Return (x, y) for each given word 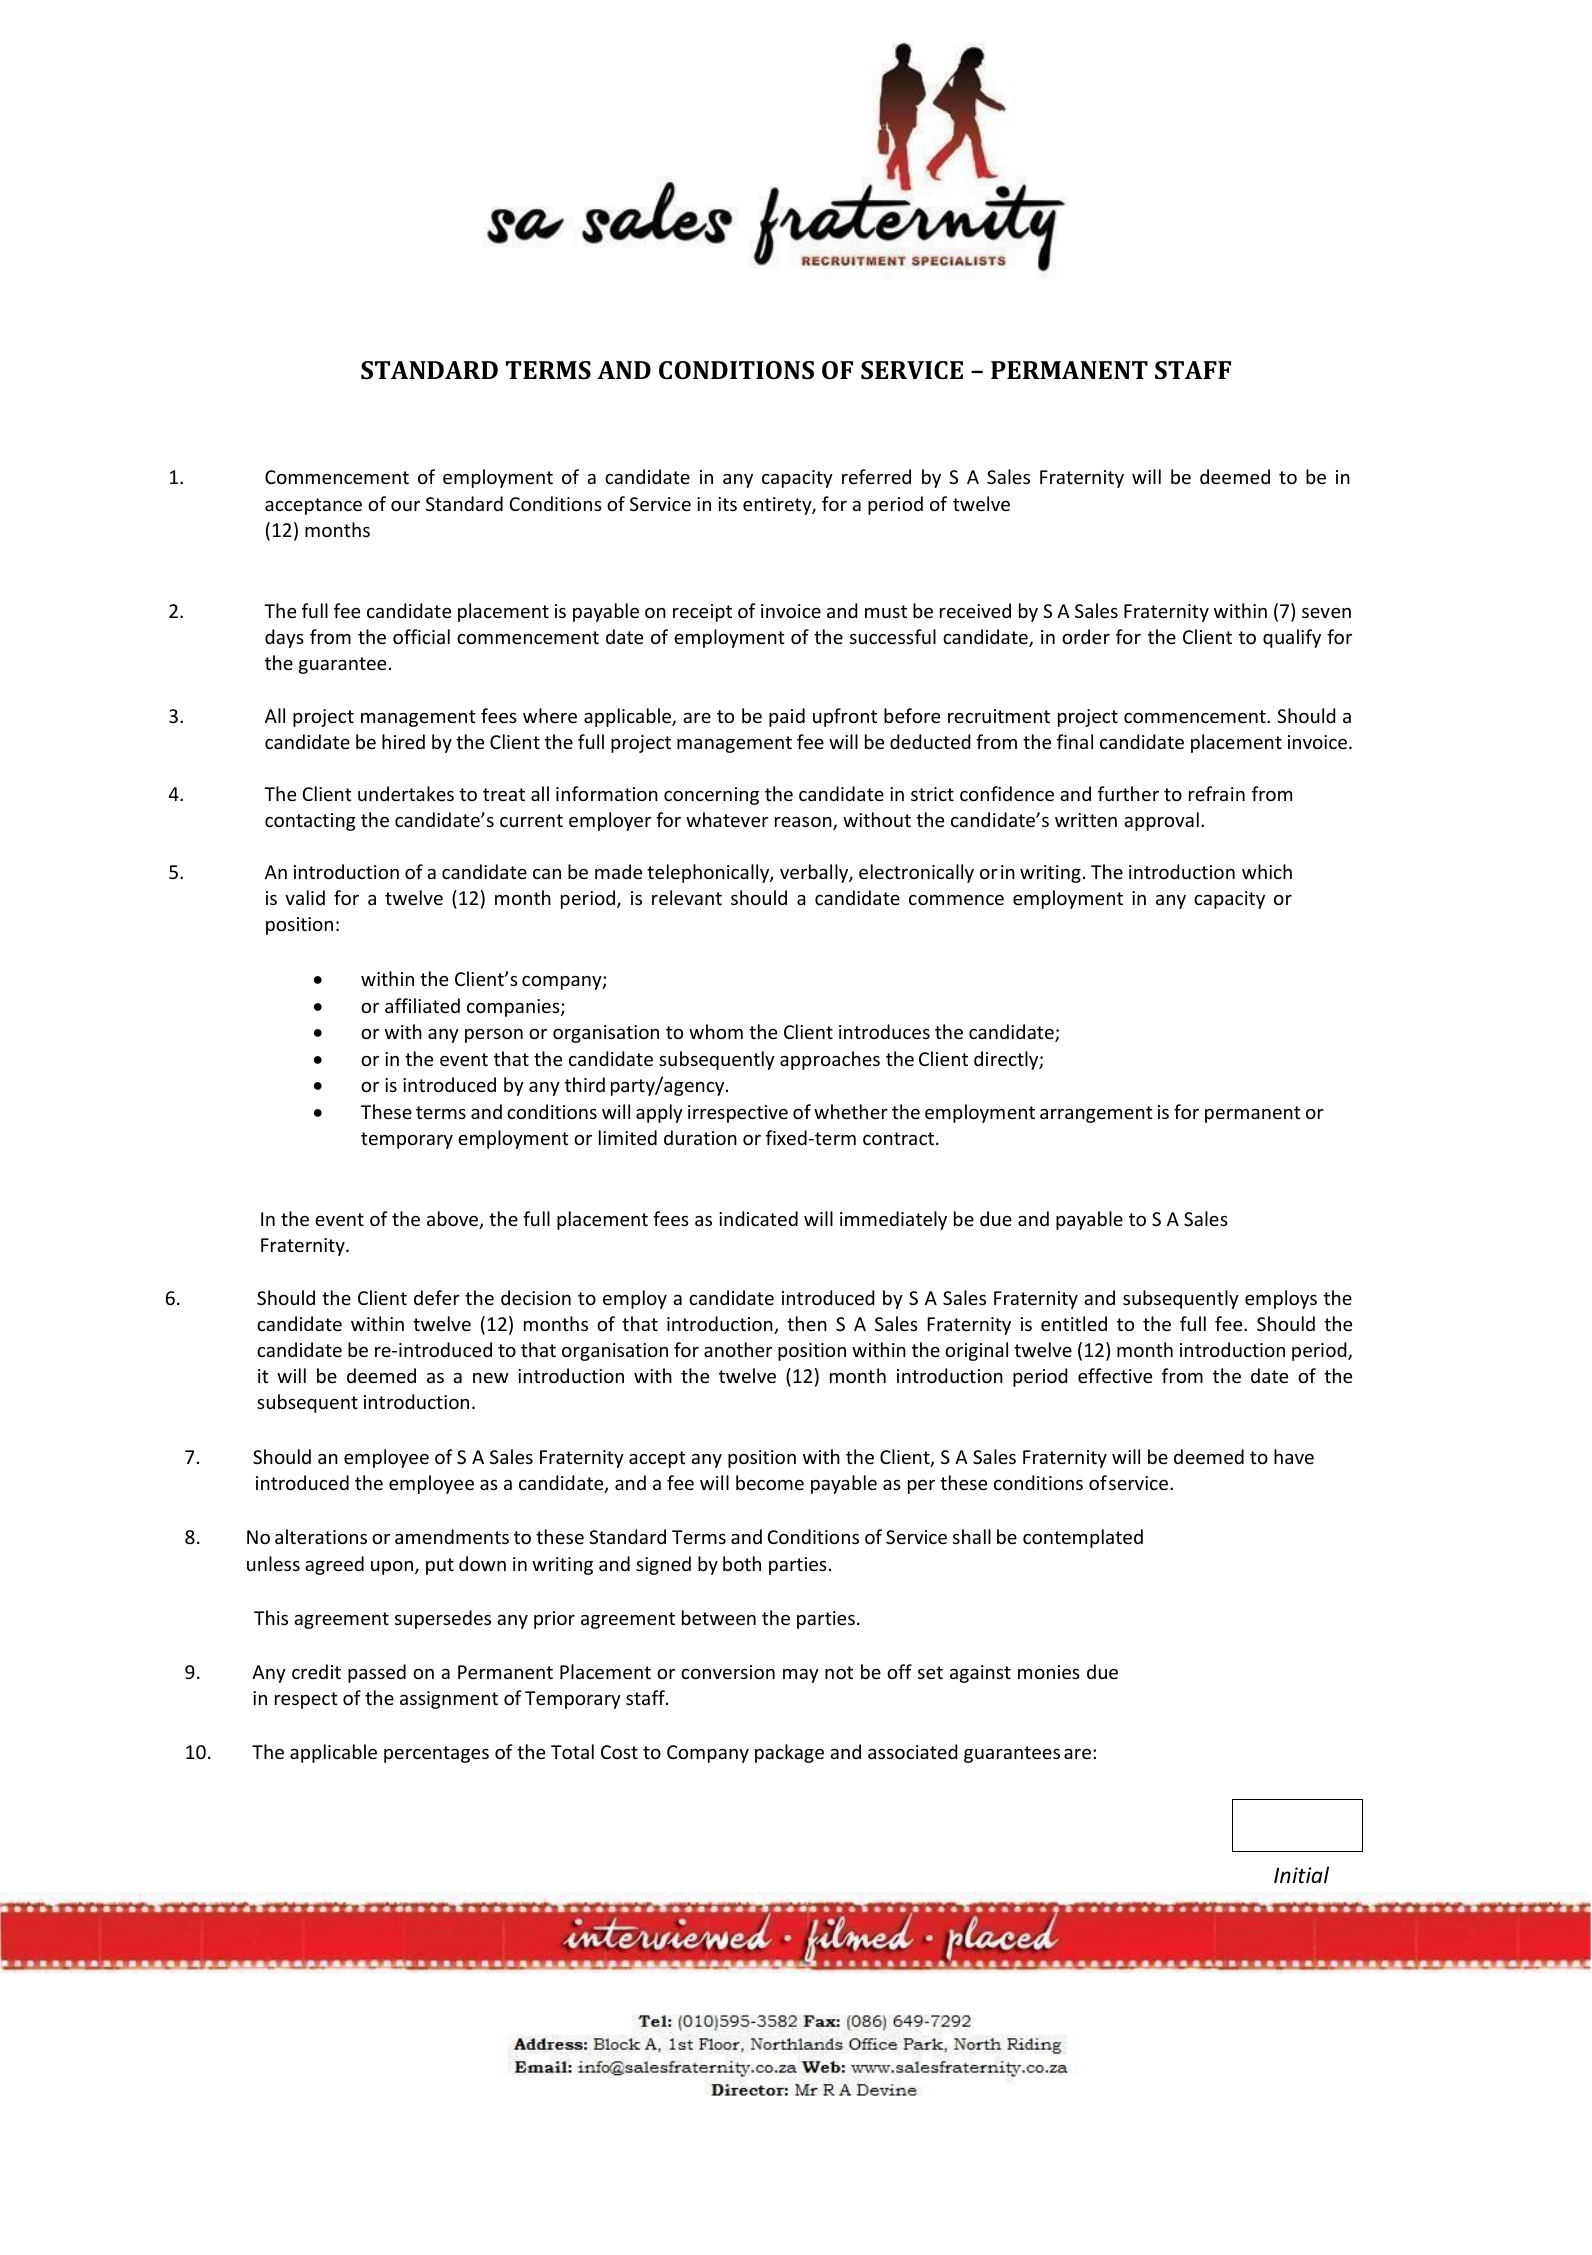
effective (1115, 1375)
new (491, 1378)
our (405, 506)
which (1267, 871)
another (738, 1349)
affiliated (422, 1005)
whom (716, 1031)
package (789, 1753)
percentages (436, 1754)
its (727, 504)
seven (1326, 613)
